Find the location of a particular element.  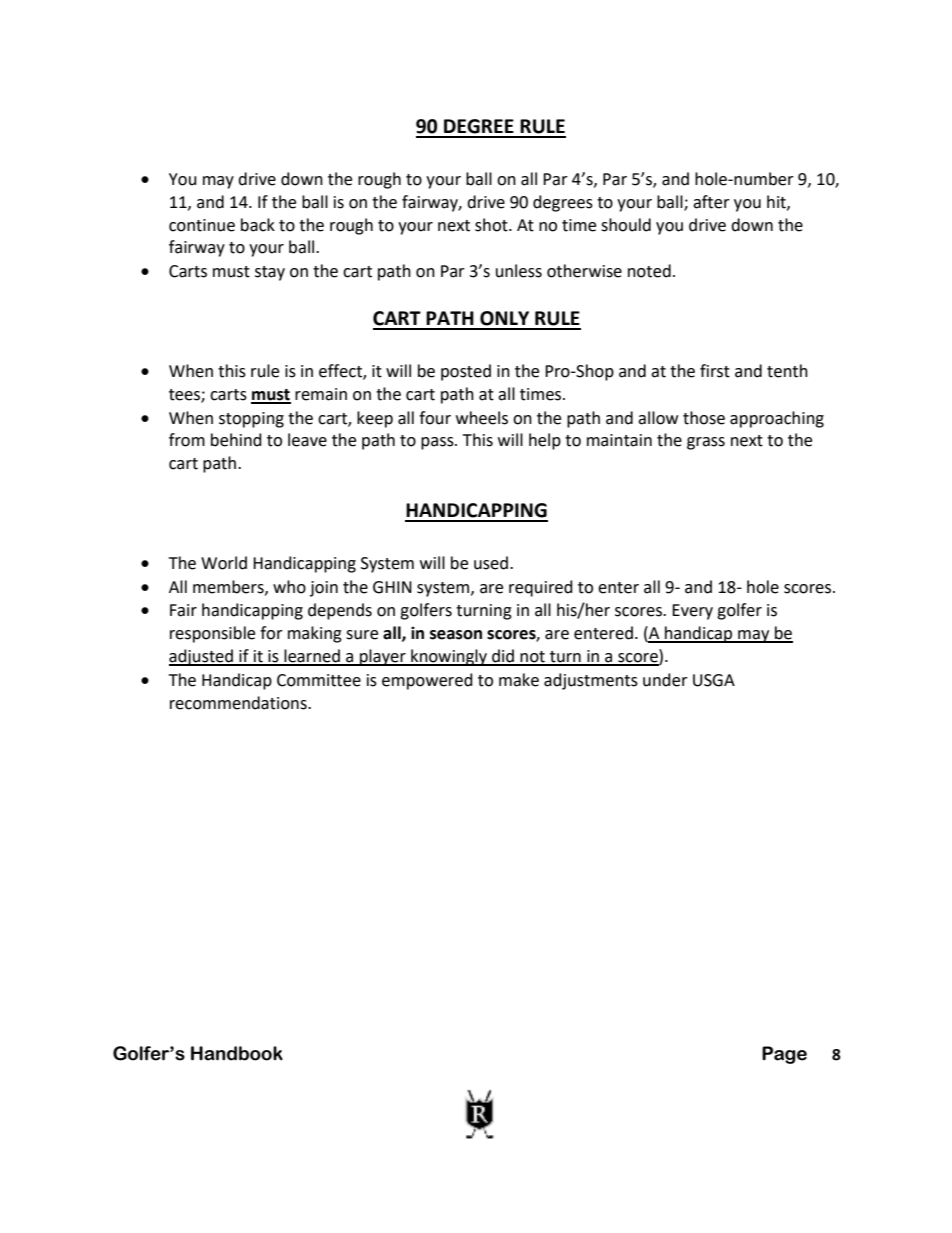

Page is located at coordinates (784, 1055).
